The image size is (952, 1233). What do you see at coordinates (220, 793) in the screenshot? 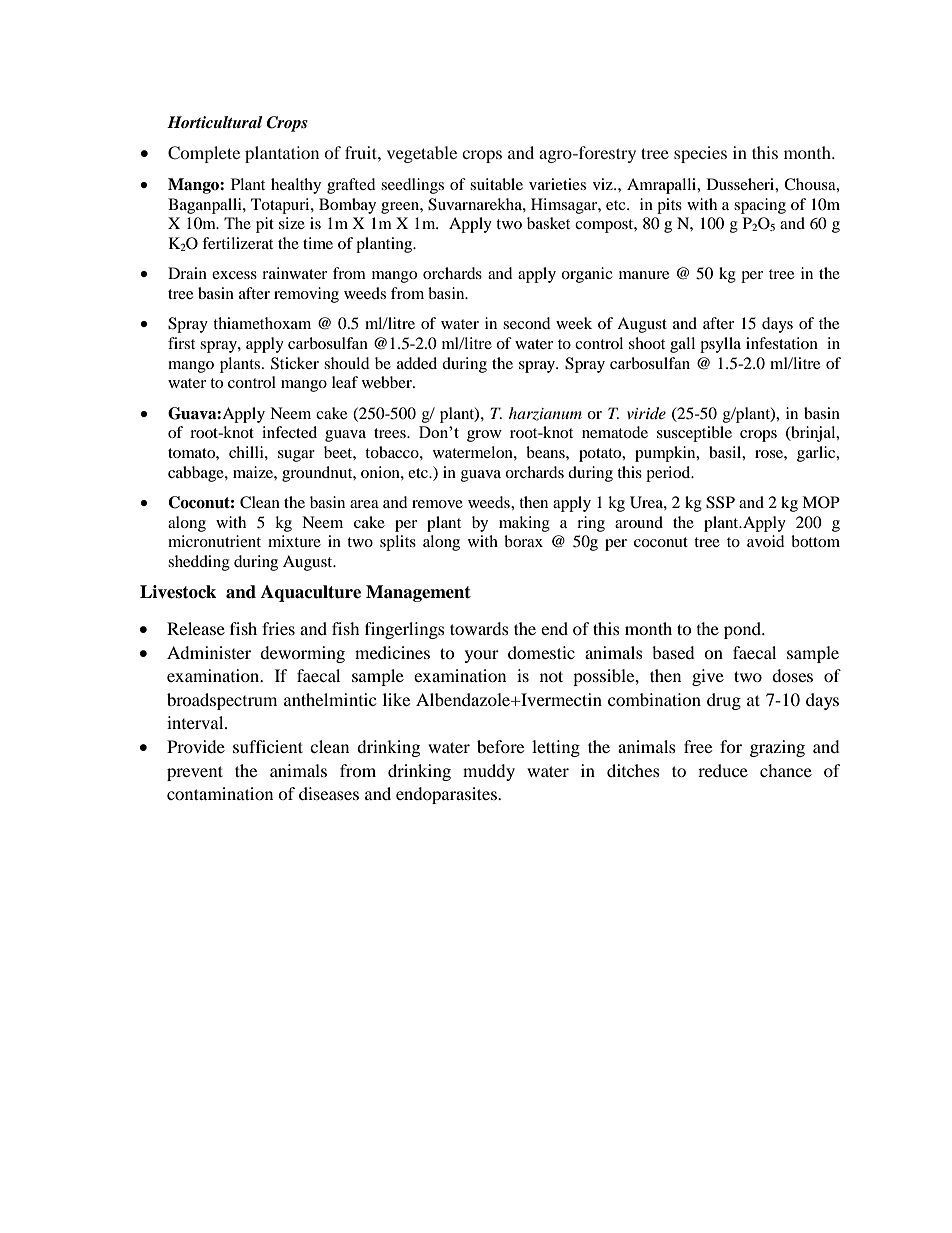
I see `contamination` at bounding box center [220, 793].
